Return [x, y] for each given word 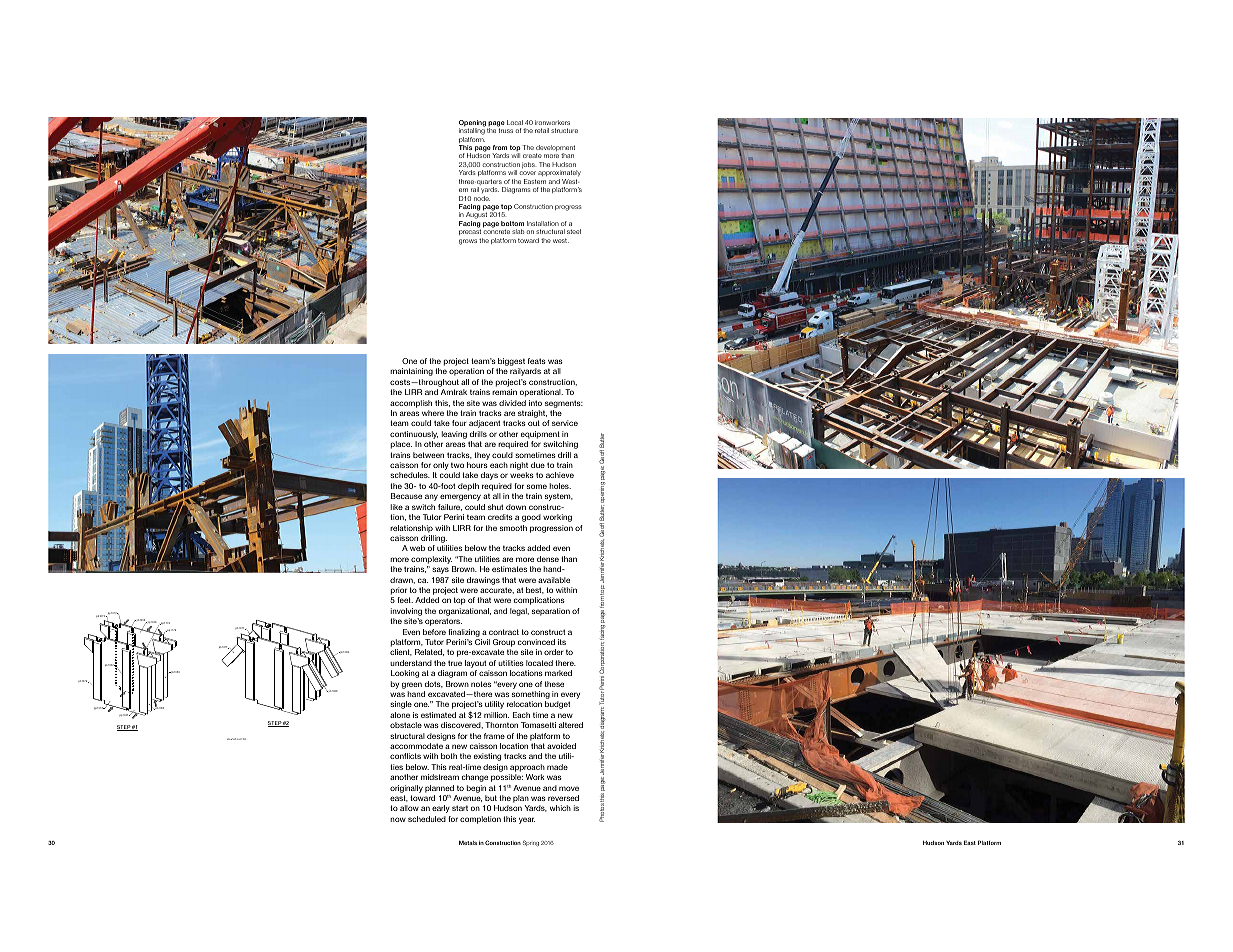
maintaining [411, 372]
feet [405, 600]
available [554, 580]
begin [476, 789]
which [560, 808]
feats [537, 361]
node [482, 198]
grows [468, 242]
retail [542, 130]
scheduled [427, 819]
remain [504, 392]
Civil [482, 642]
